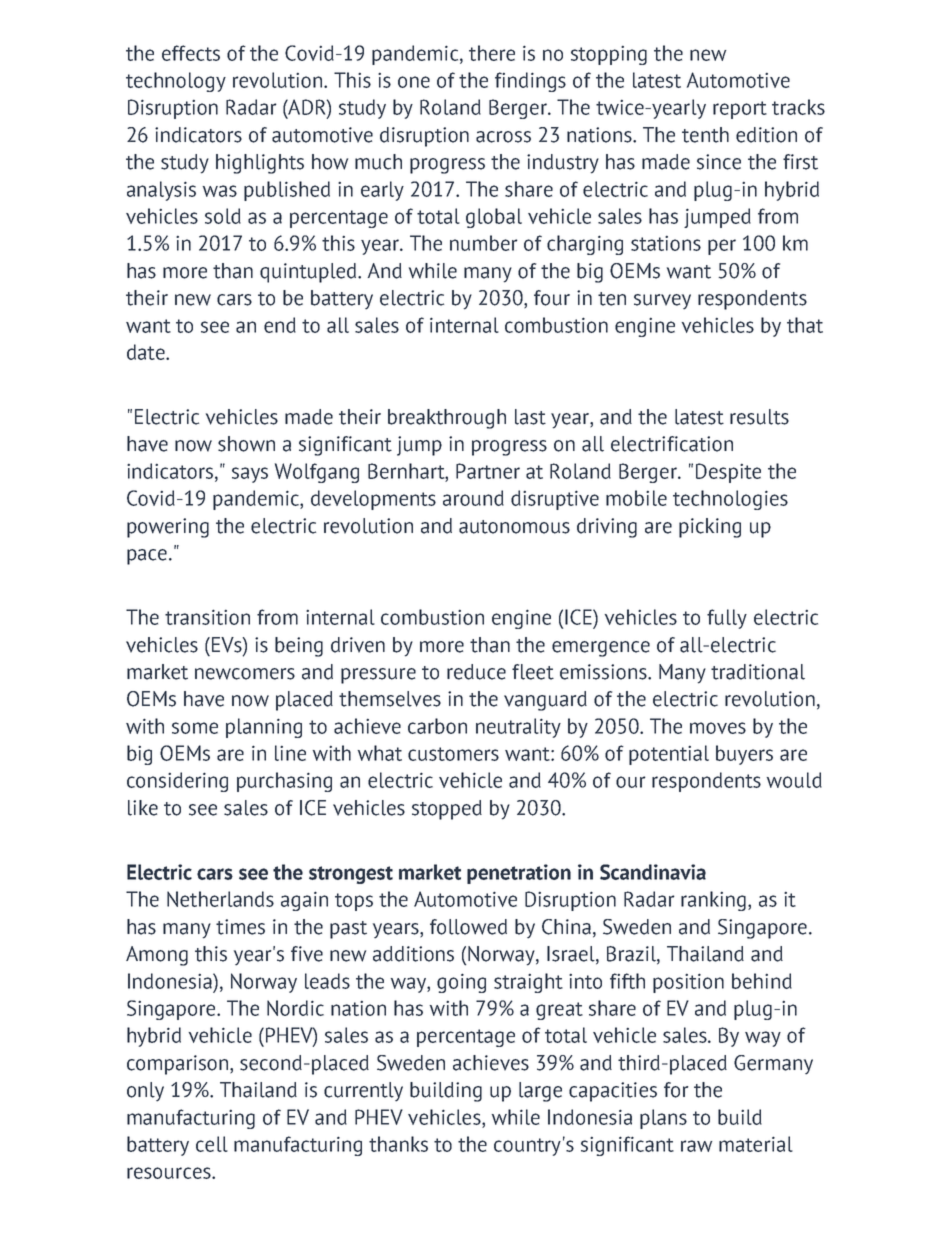  Describe the element at coordinates (212, 1144) in the screenshot. I see `cell` at that location.
